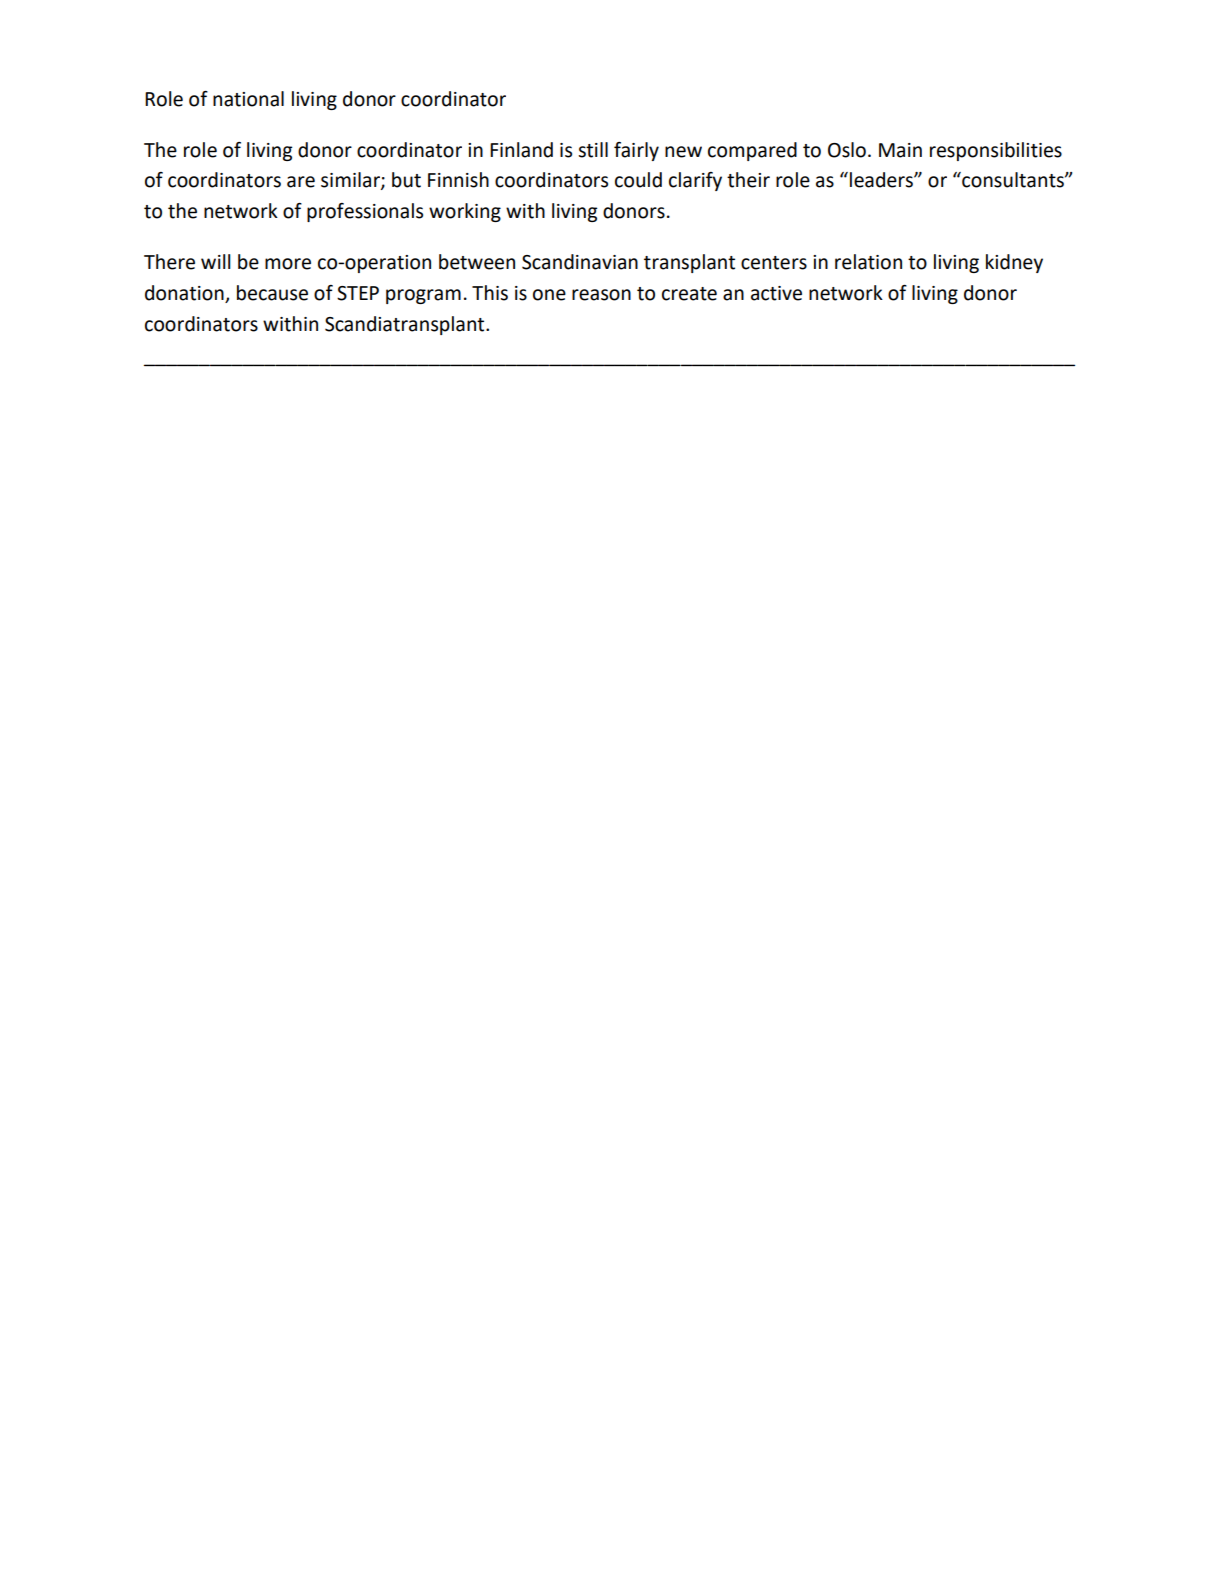  Describe the element at coordinates (465, 212) in the image. I see `working` at that location.
